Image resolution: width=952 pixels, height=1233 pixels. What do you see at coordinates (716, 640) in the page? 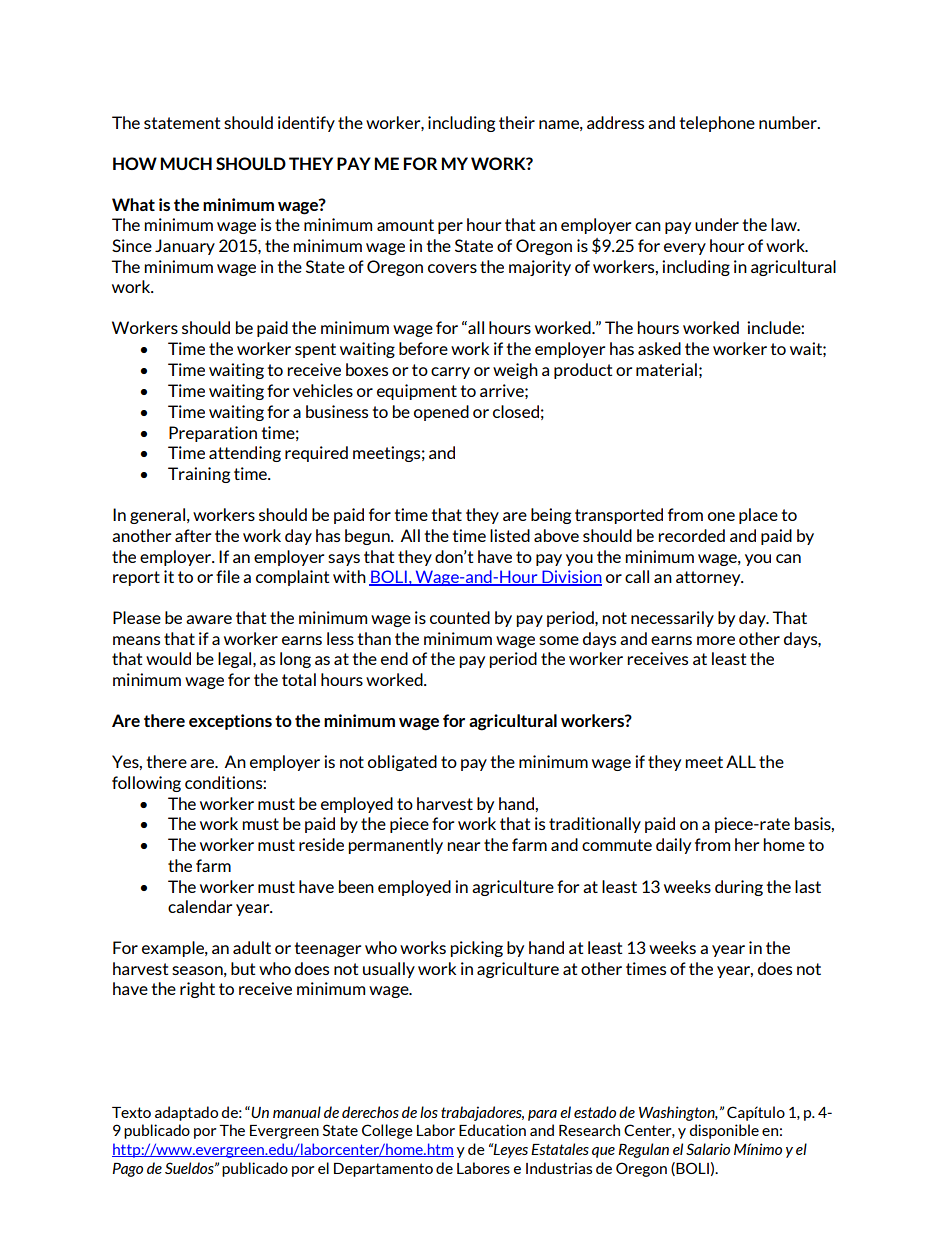
I see `more` at bounding box center [716, 640].
